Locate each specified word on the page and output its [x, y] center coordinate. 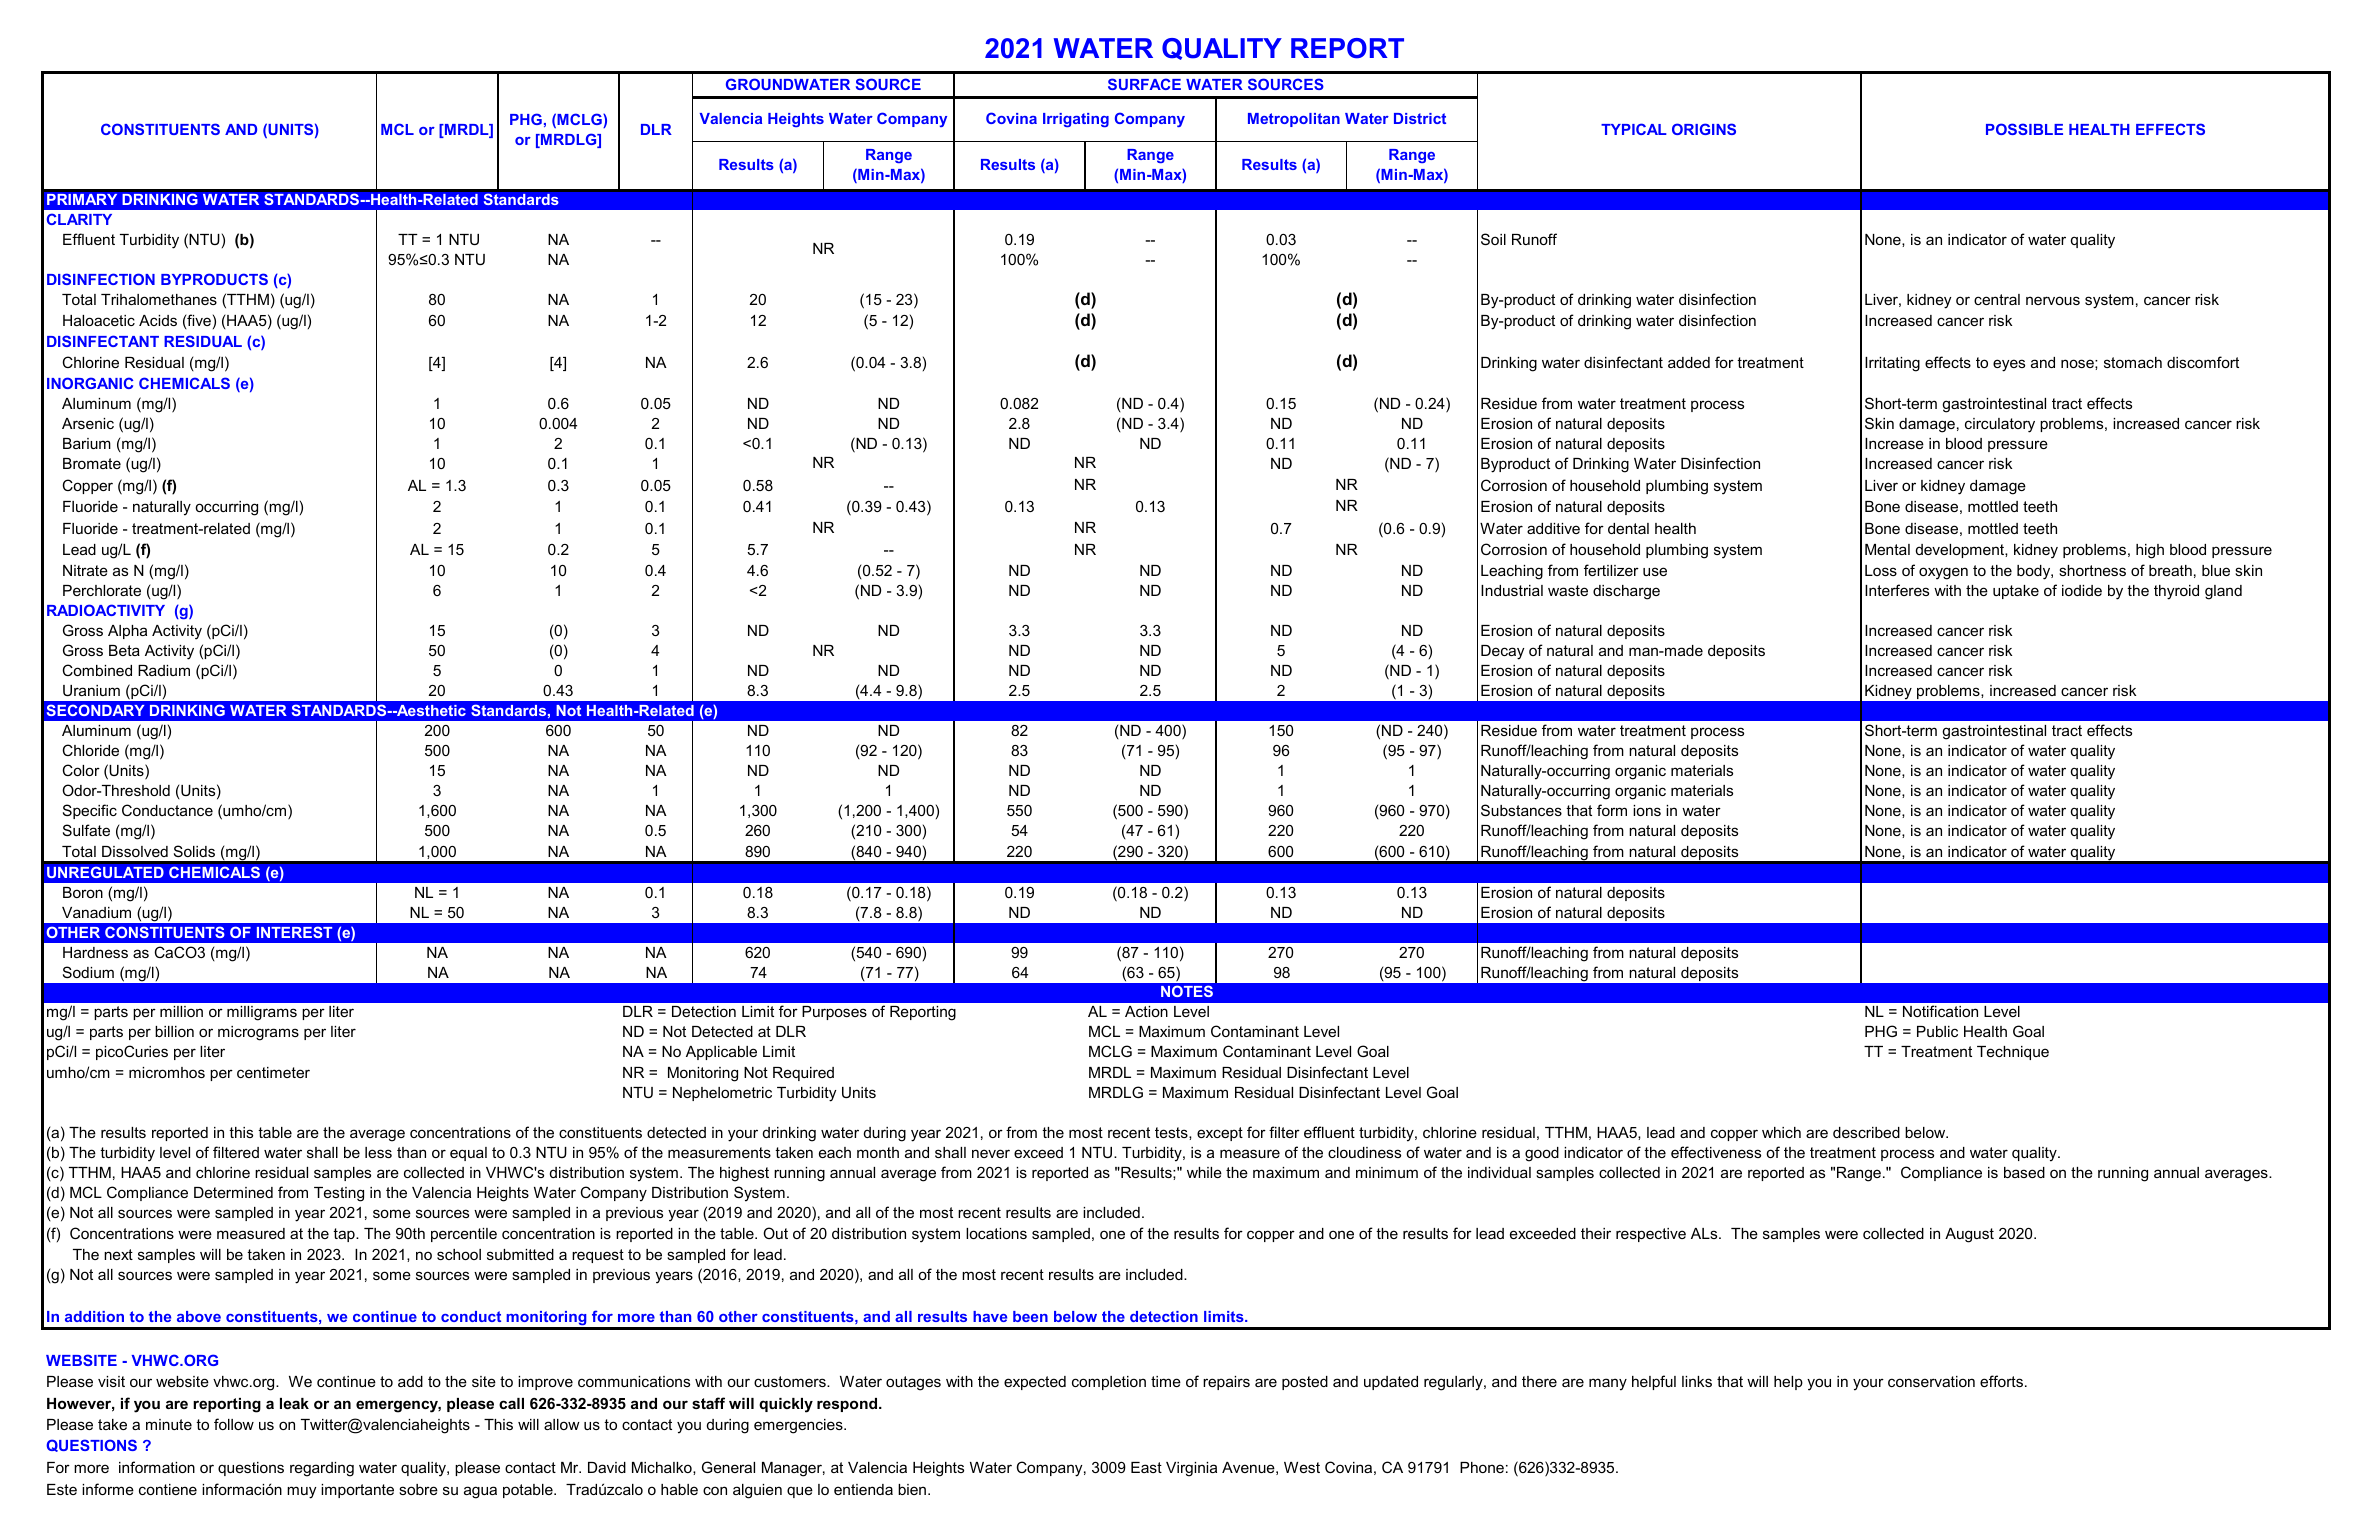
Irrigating [1076, 120]
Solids [194, 851]
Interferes [1897, 590]
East [1146, 1467]
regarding [322, 1469]
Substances [1521, 810]
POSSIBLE [2024, 129]
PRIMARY [82, 199]
